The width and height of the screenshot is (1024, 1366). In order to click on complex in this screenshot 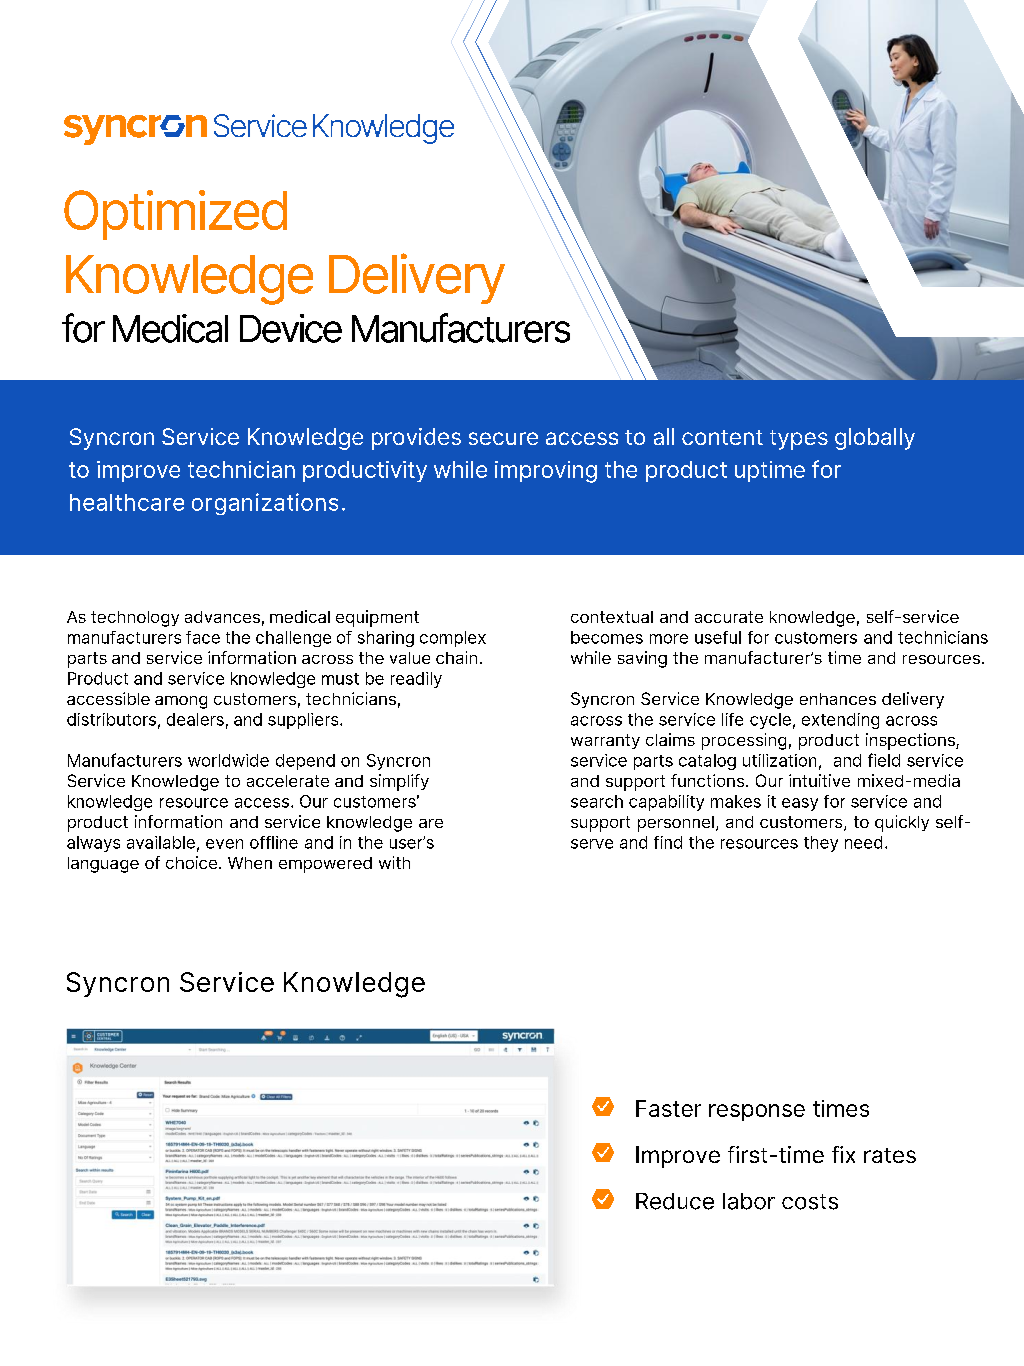, I will do `click(453, 639)`.
